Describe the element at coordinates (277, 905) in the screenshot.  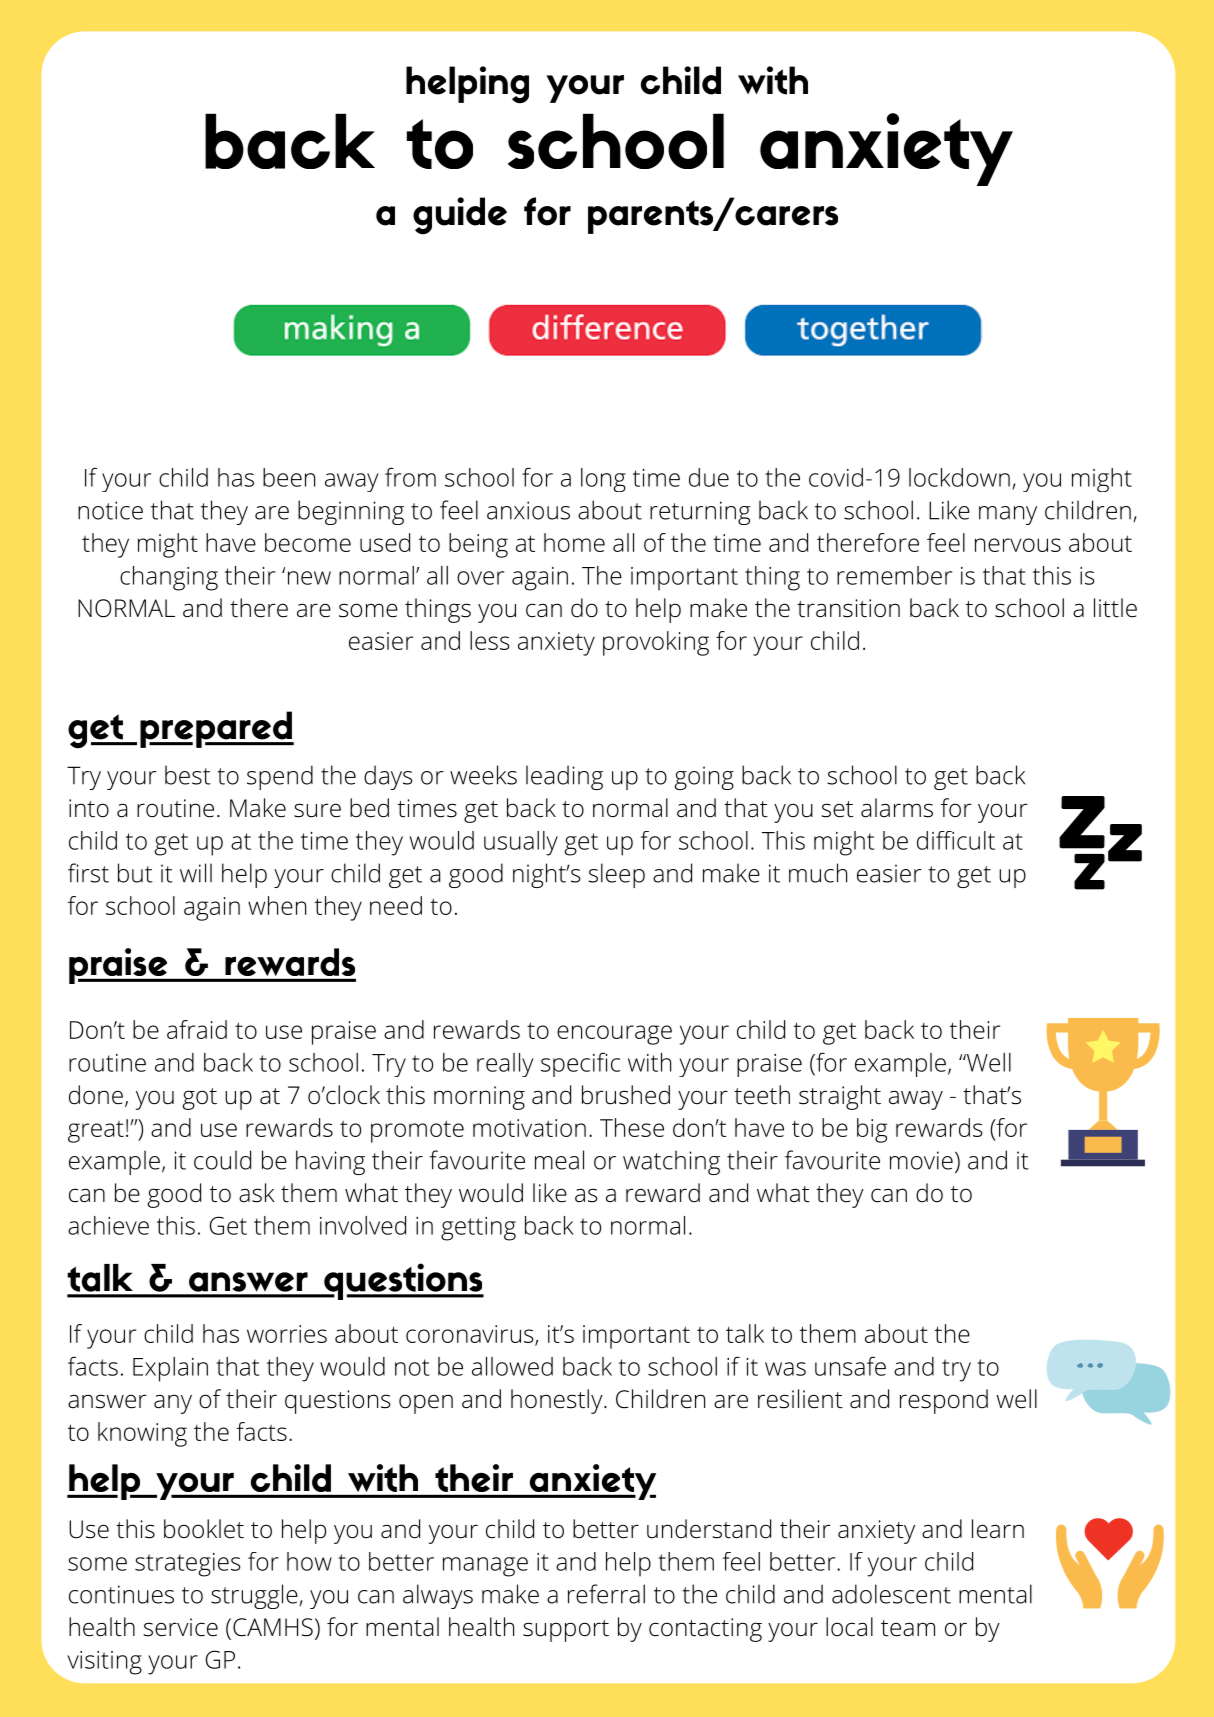
I see `when` at that location.
